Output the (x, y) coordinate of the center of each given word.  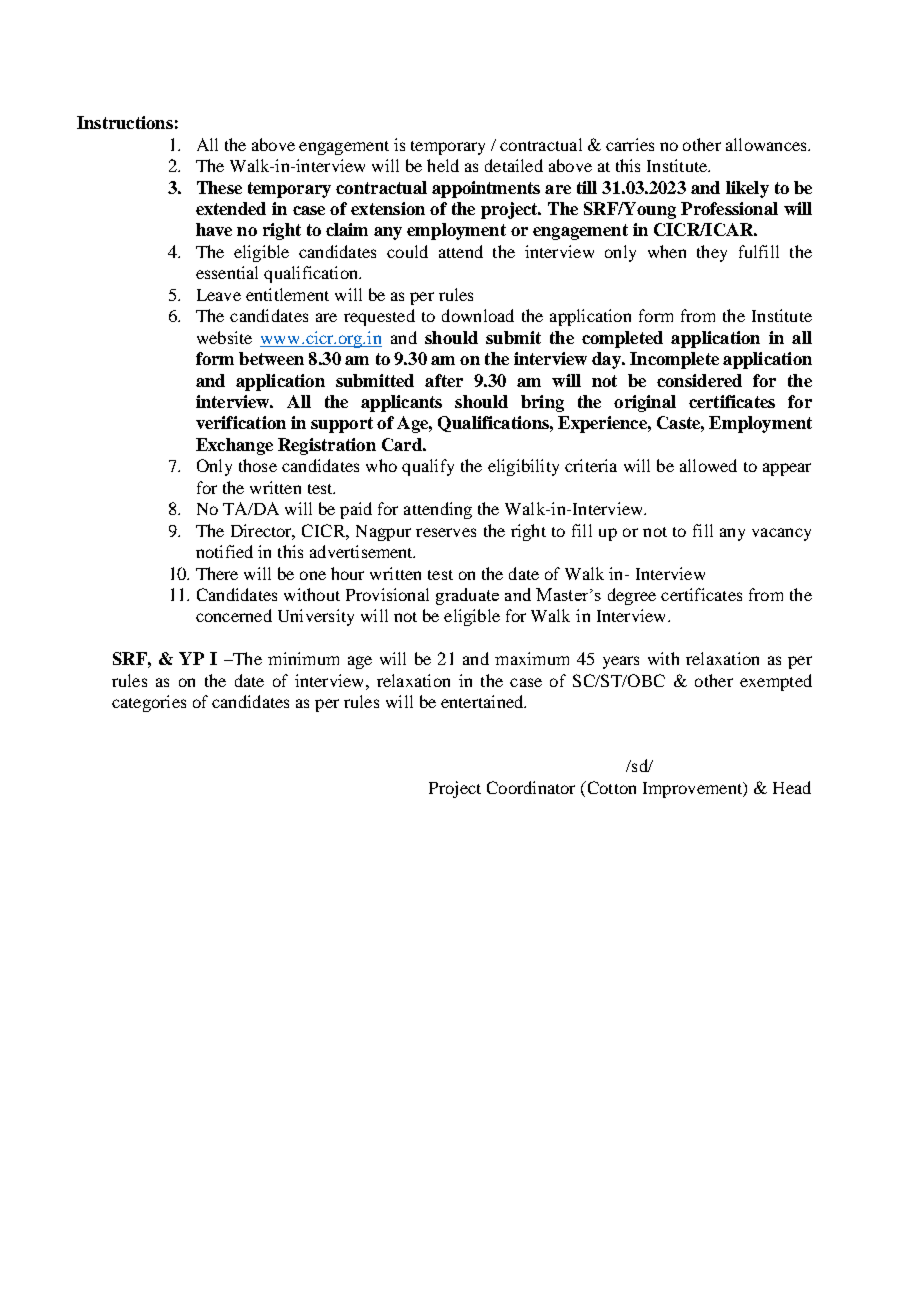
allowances (767, 144)
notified (224, 551)
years (621, 662)
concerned (234, 615)
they (712, 253)
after (444, 380)
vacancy (781, 534)
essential (227, 272)
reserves (446, 532)
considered (699, 380)
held (443, 165)
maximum (532, 658)
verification (241, 422)
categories (149, 703)
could (407, 251)
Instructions (125, 122)
